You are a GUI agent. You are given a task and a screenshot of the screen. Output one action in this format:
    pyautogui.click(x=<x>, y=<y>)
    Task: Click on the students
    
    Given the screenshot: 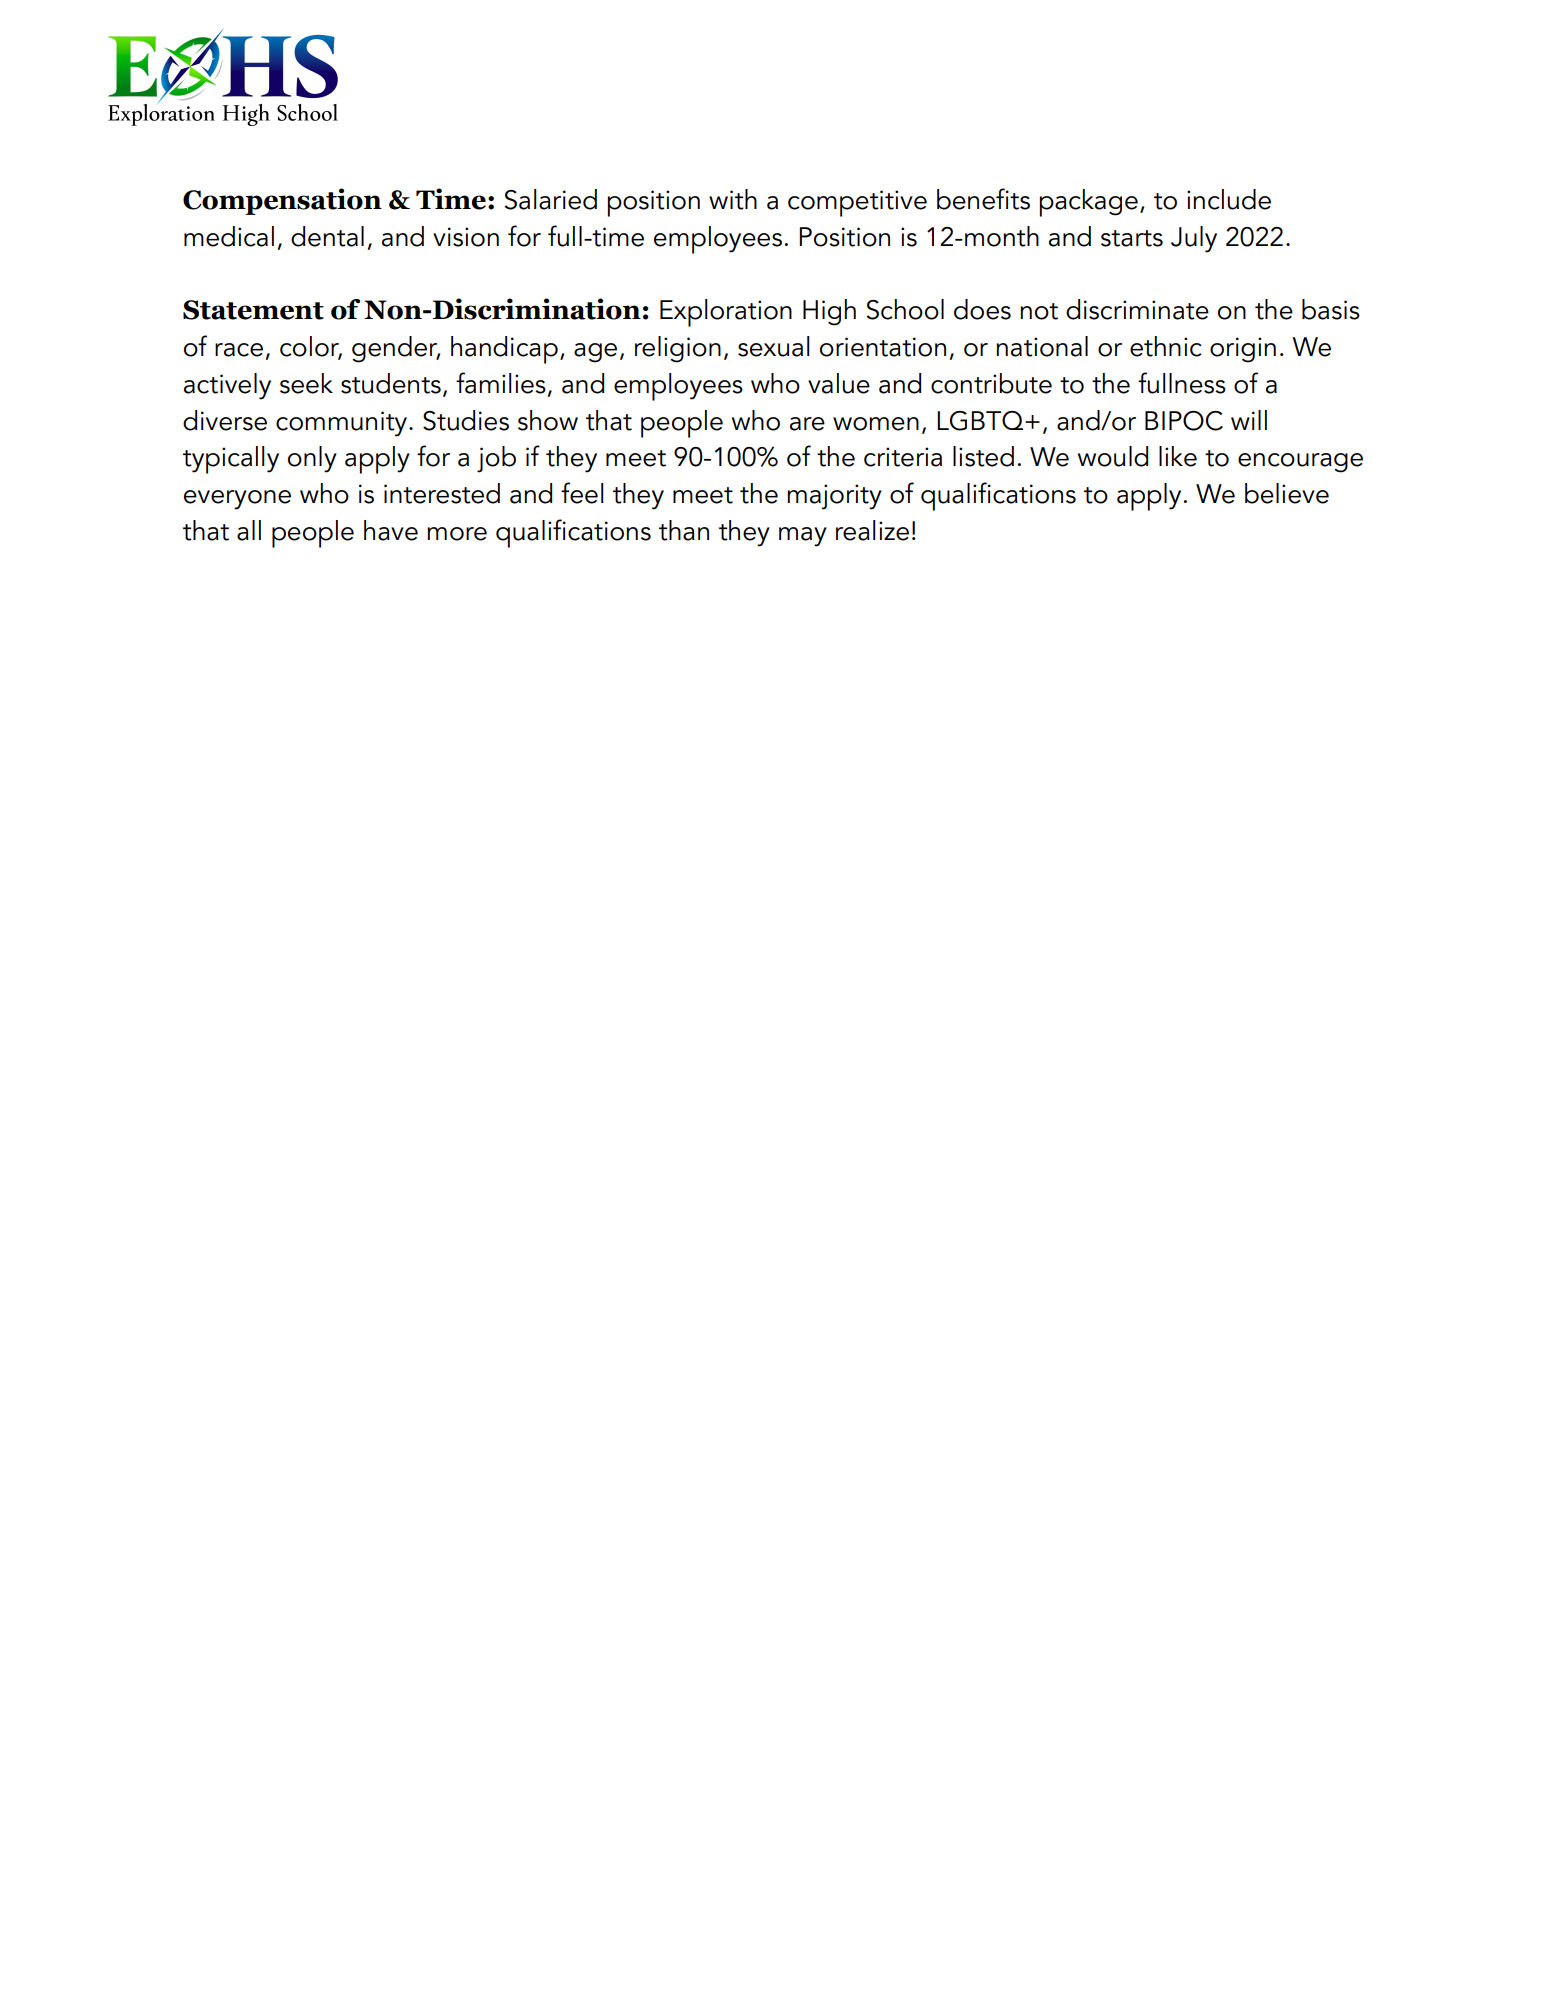 What is the action you would take?
    pyautogui.click(x=391, y=383)
